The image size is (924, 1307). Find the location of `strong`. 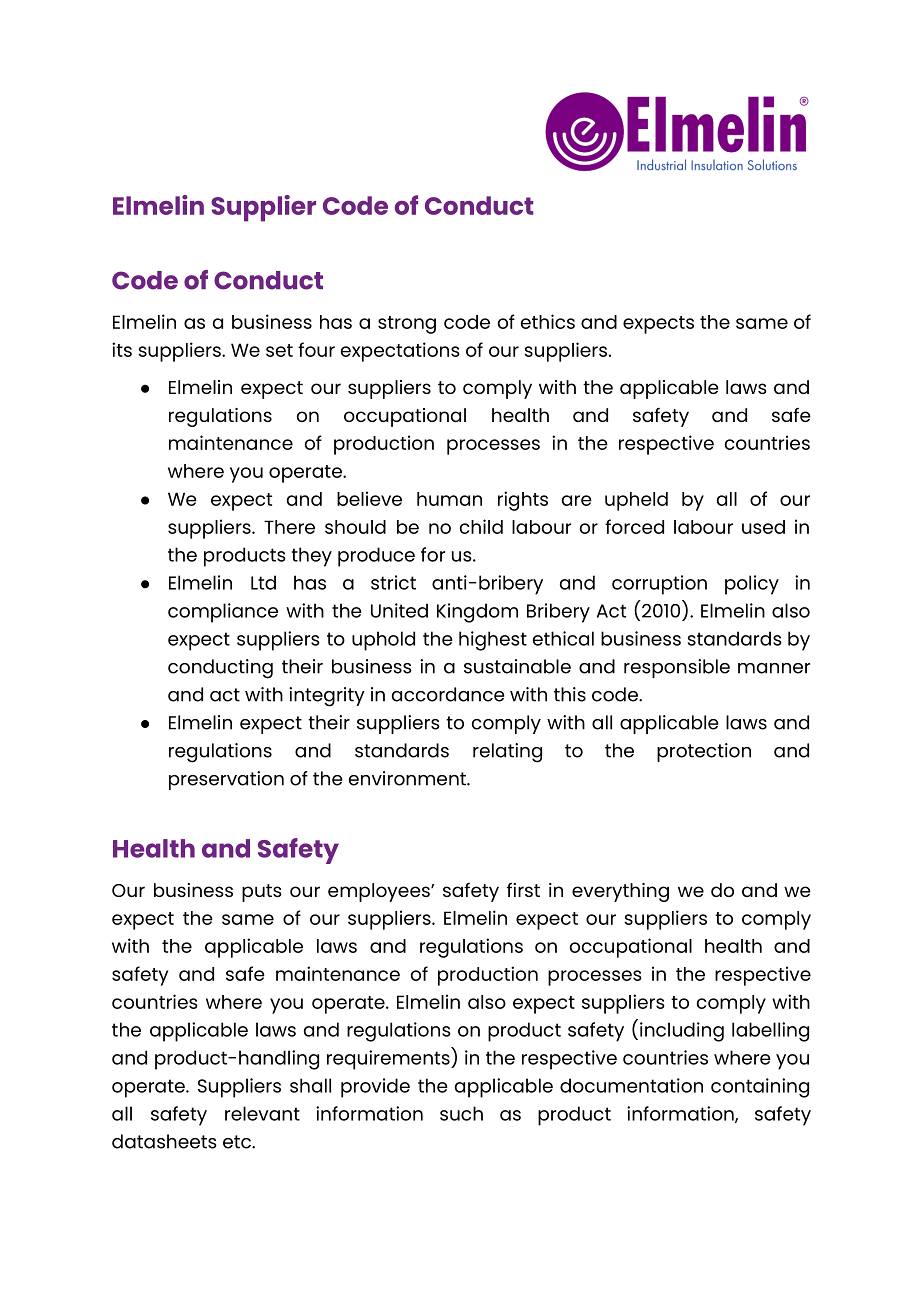

strong is located at coordinates (407, 325).
